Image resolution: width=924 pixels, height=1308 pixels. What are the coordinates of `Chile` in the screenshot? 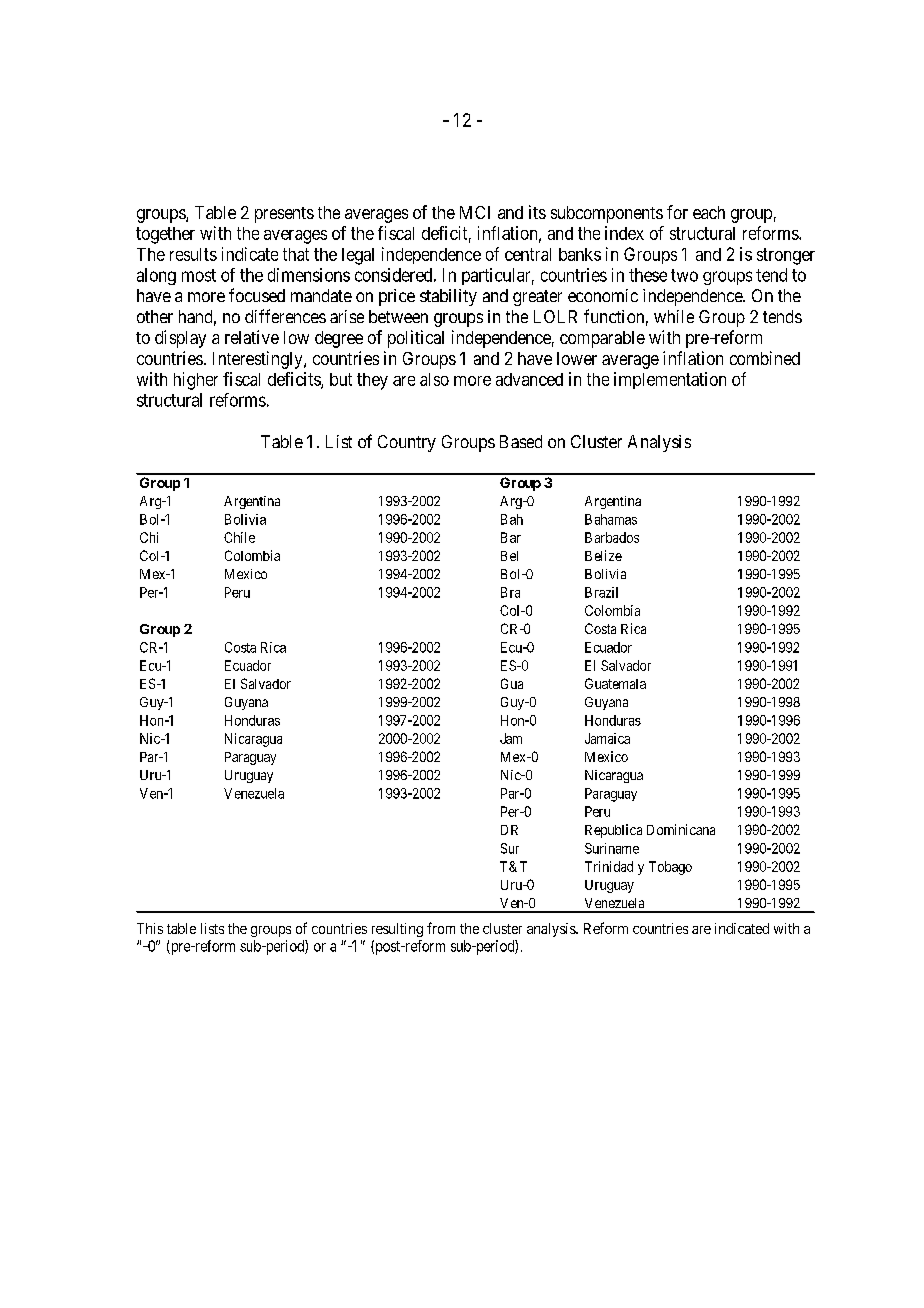 It's located at (239, 537).
